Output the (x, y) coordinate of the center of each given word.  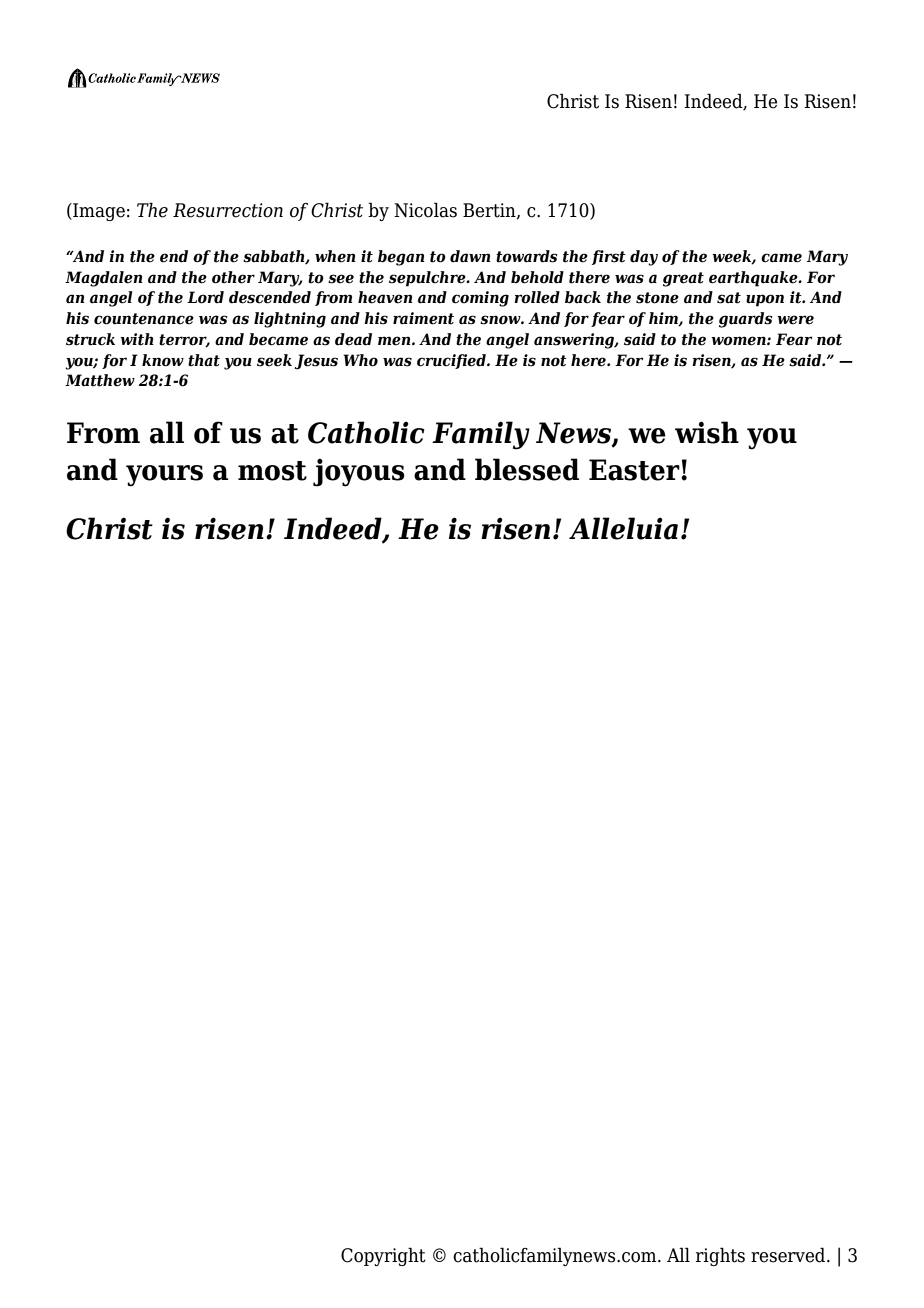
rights (720, 1256)
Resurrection (228, 210)
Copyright (383, 1256)
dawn (470, 256)
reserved (789, 1255)
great (683, 279)
